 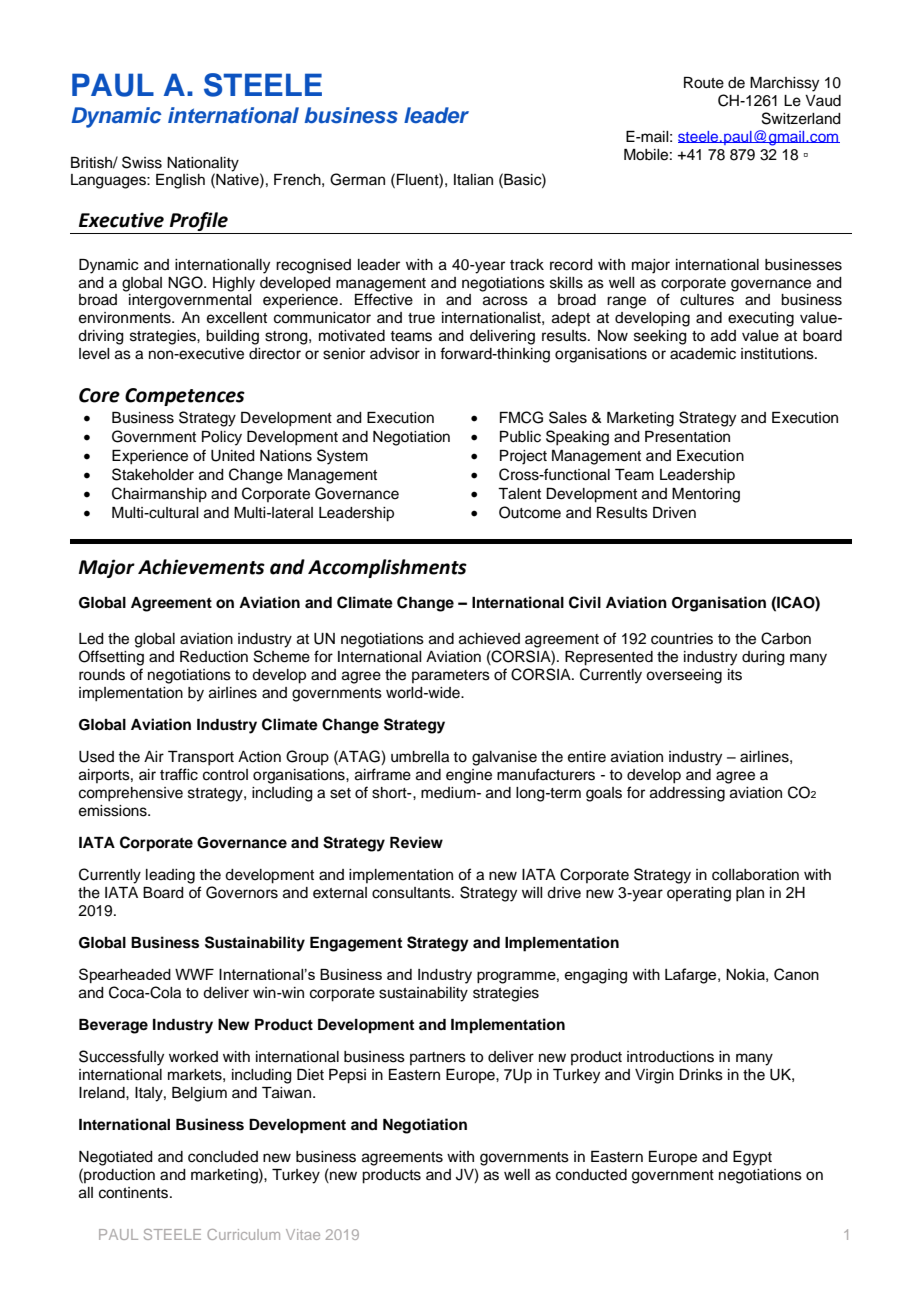 What do you see at coordinates (451, 676) in the screenshot?
I see `parameters` at bounding box center [451, 676].
